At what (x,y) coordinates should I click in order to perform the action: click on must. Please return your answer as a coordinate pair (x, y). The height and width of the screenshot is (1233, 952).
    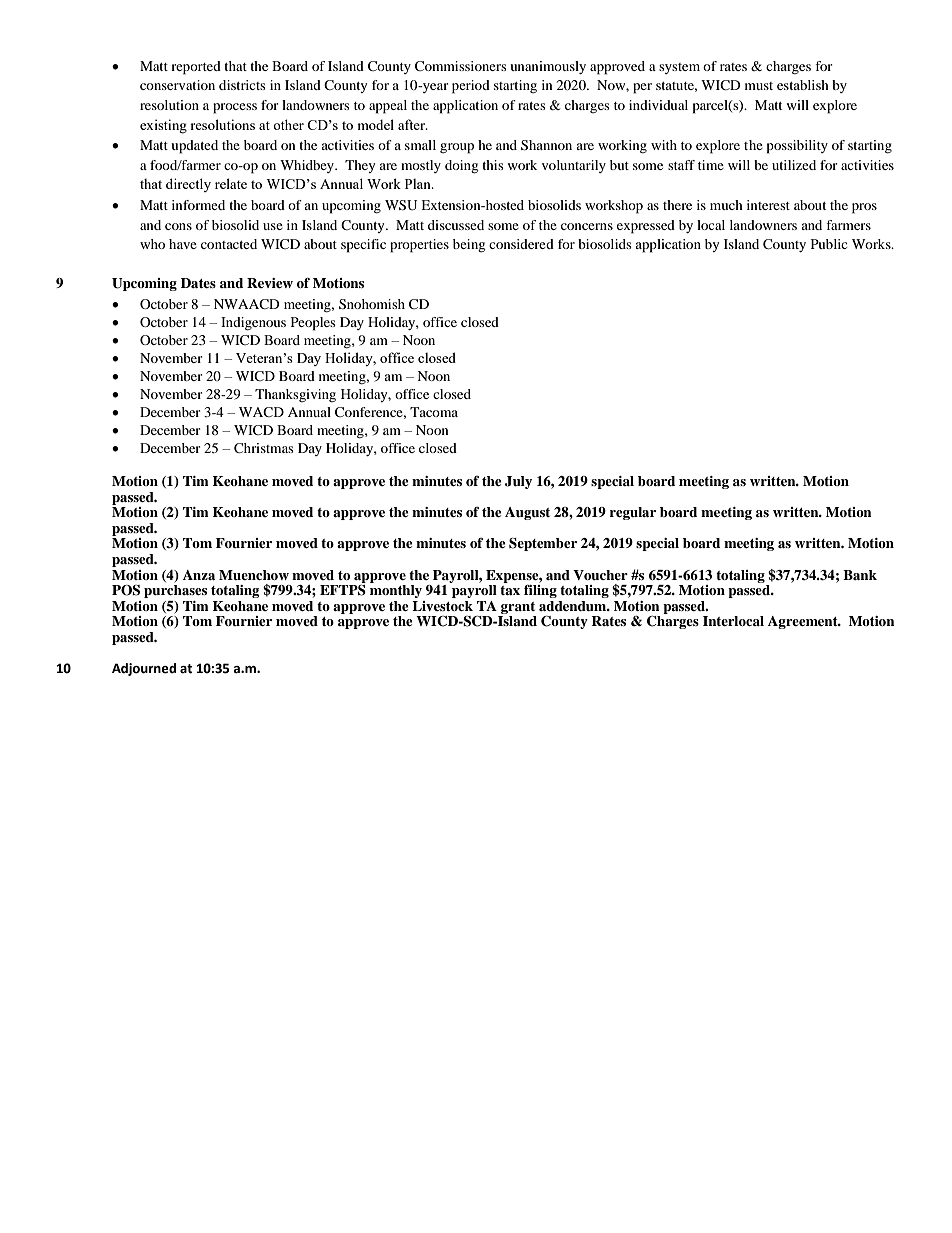
    Looking at the image, I should click on (759, 86).
